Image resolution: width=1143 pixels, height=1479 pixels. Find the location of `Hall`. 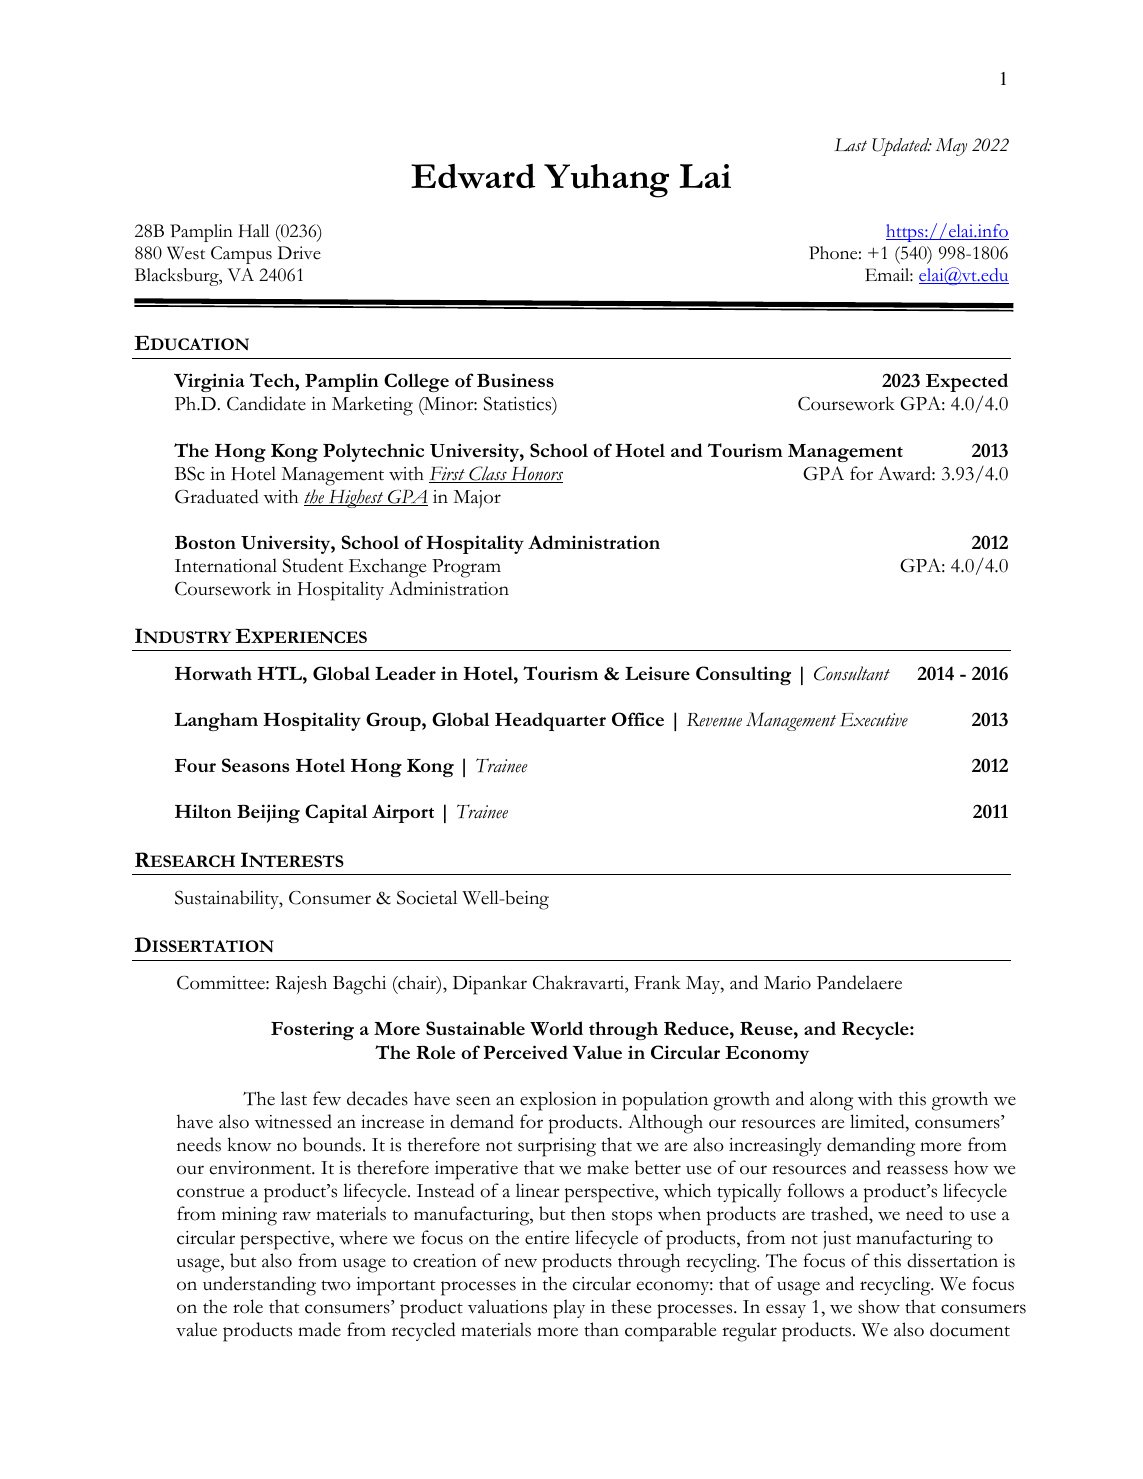

Hall is located at coordinates (254, 230).
